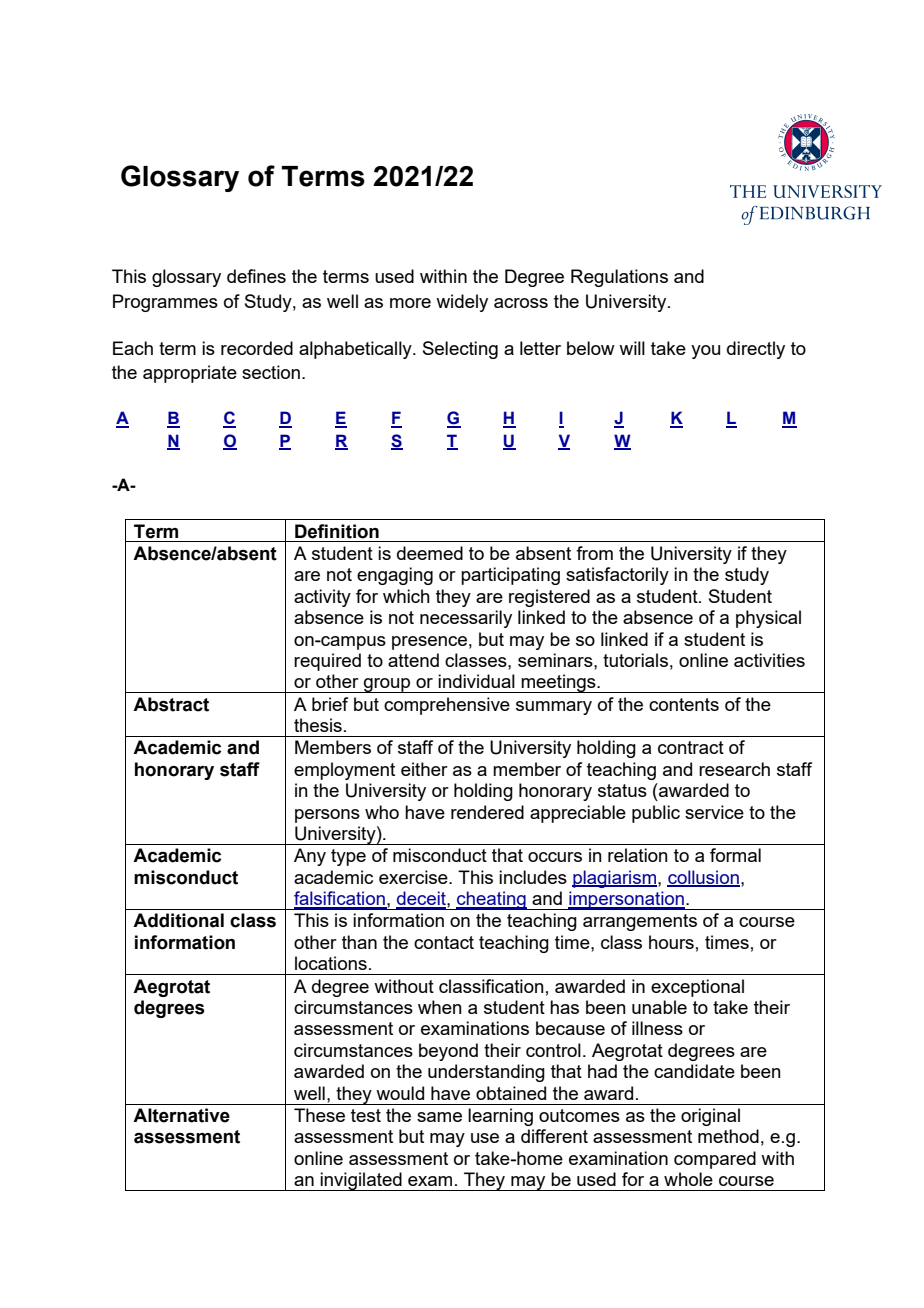 The image size is (924, 1308). Describe the element at coordinates (171, 704) in the screenshot. I see `Abstract` at that location.
